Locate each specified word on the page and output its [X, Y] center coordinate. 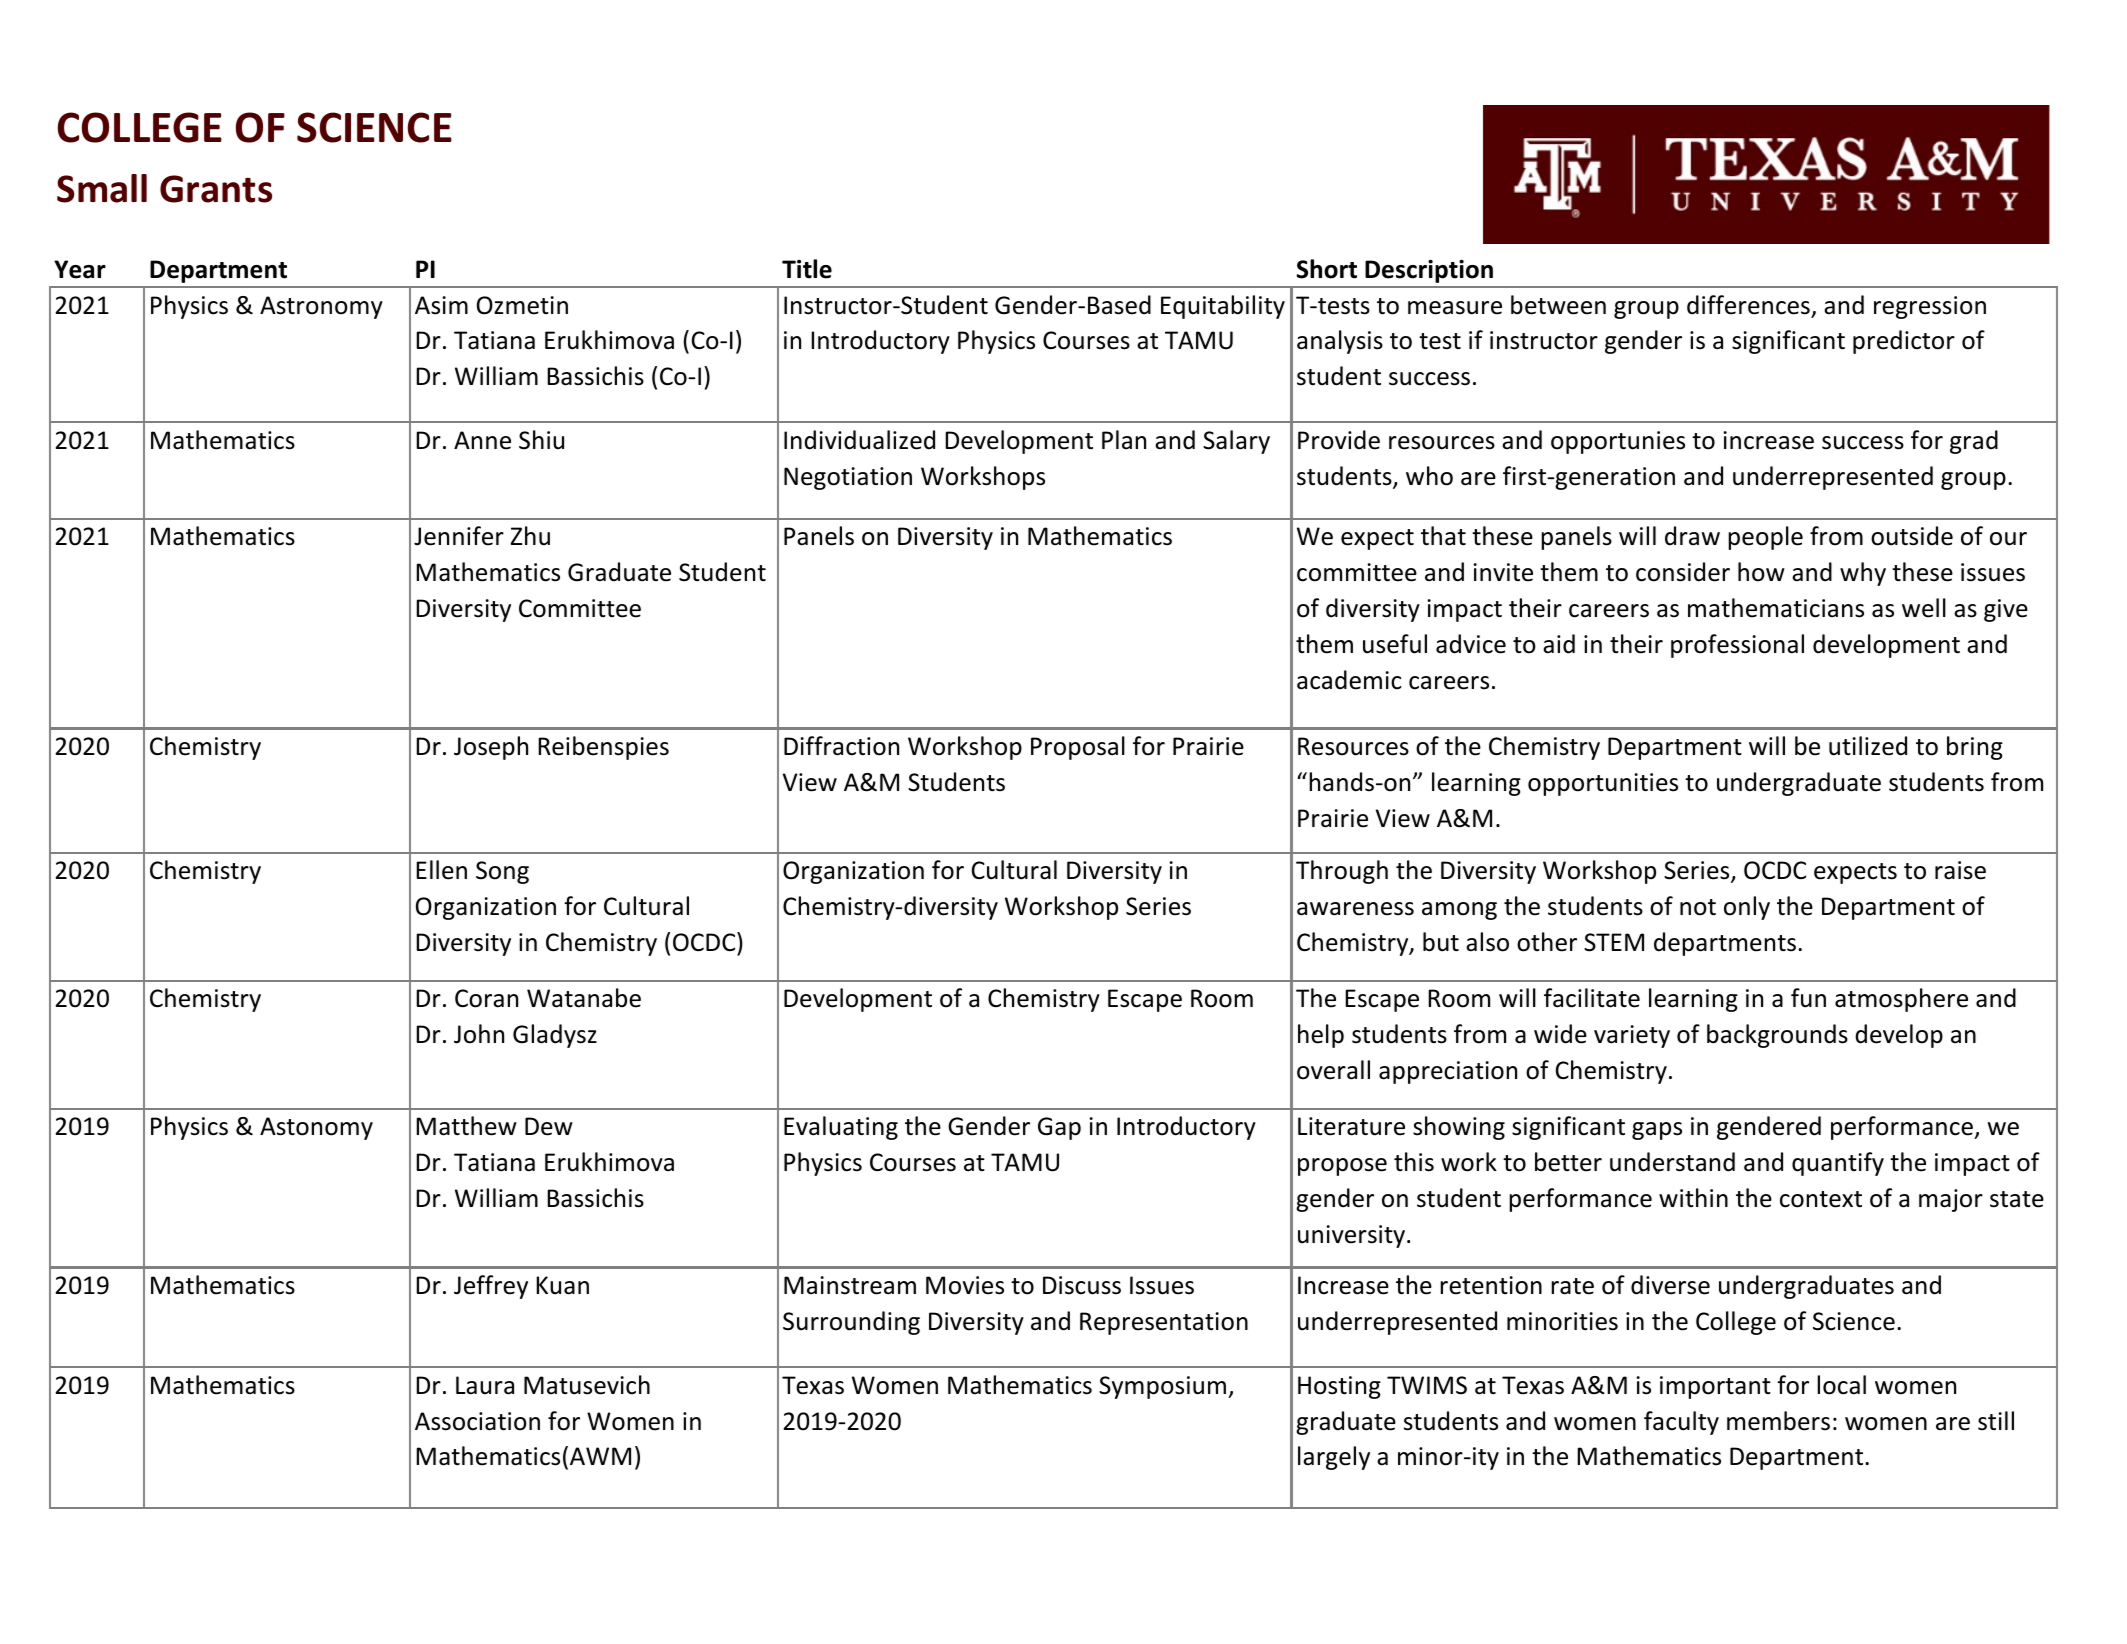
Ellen [441, 870]
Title [807, 269]
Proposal [1078, 748]
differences [1748, 305]
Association [477, 1421]
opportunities [1603, 784]
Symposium [1164, 1387]
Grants [216, 189]
